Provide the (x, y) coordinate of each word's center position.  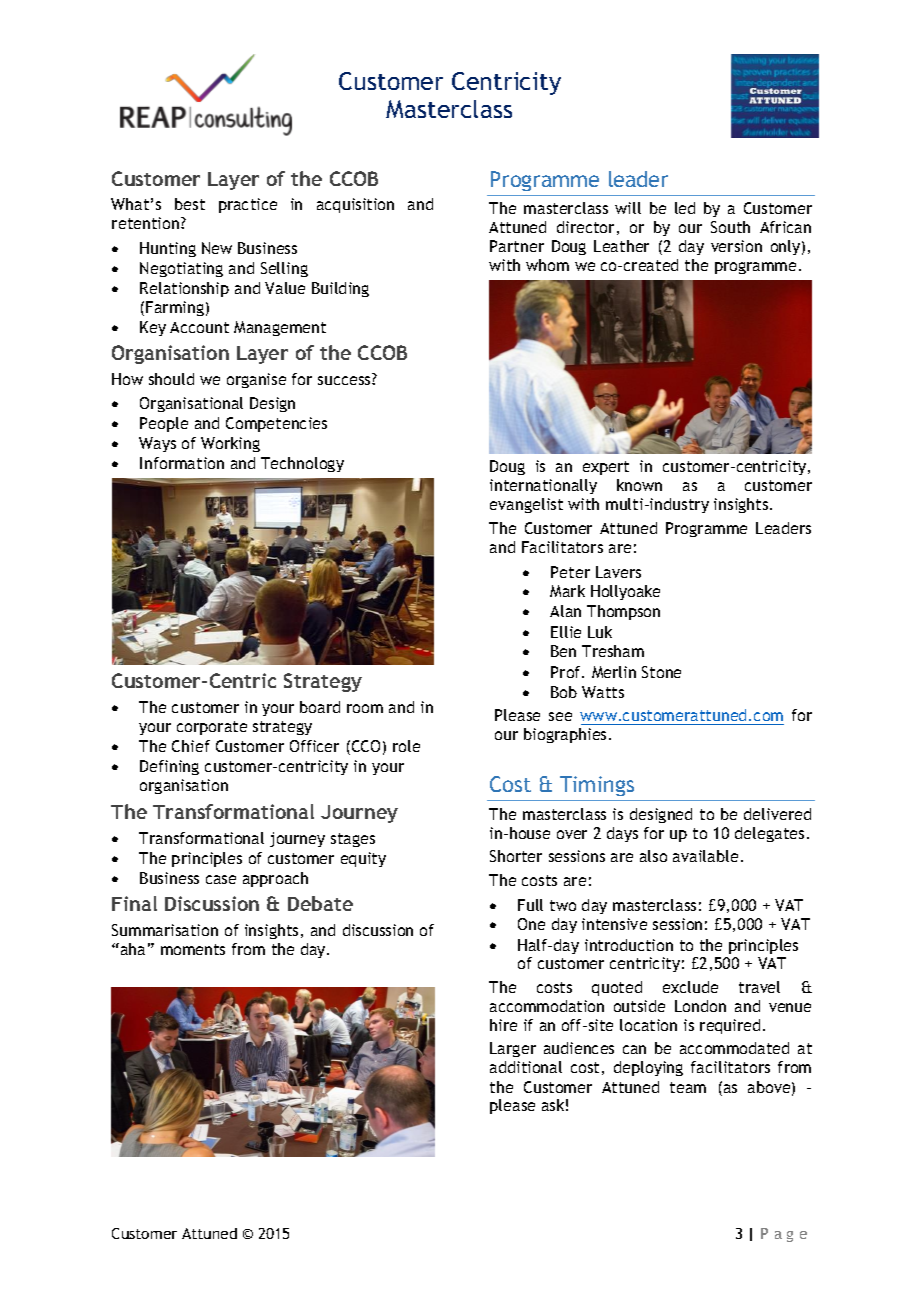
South (730, 227)
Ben (563, 651)
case (221, 879)
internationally (543, 486)
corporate (212, 728)
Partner (517, 246)
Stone (661, 672)
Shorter (516, 856)
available (705, 856)
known (639, 485)
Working (230, 444)
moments (193, 949)
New (217, 248)
